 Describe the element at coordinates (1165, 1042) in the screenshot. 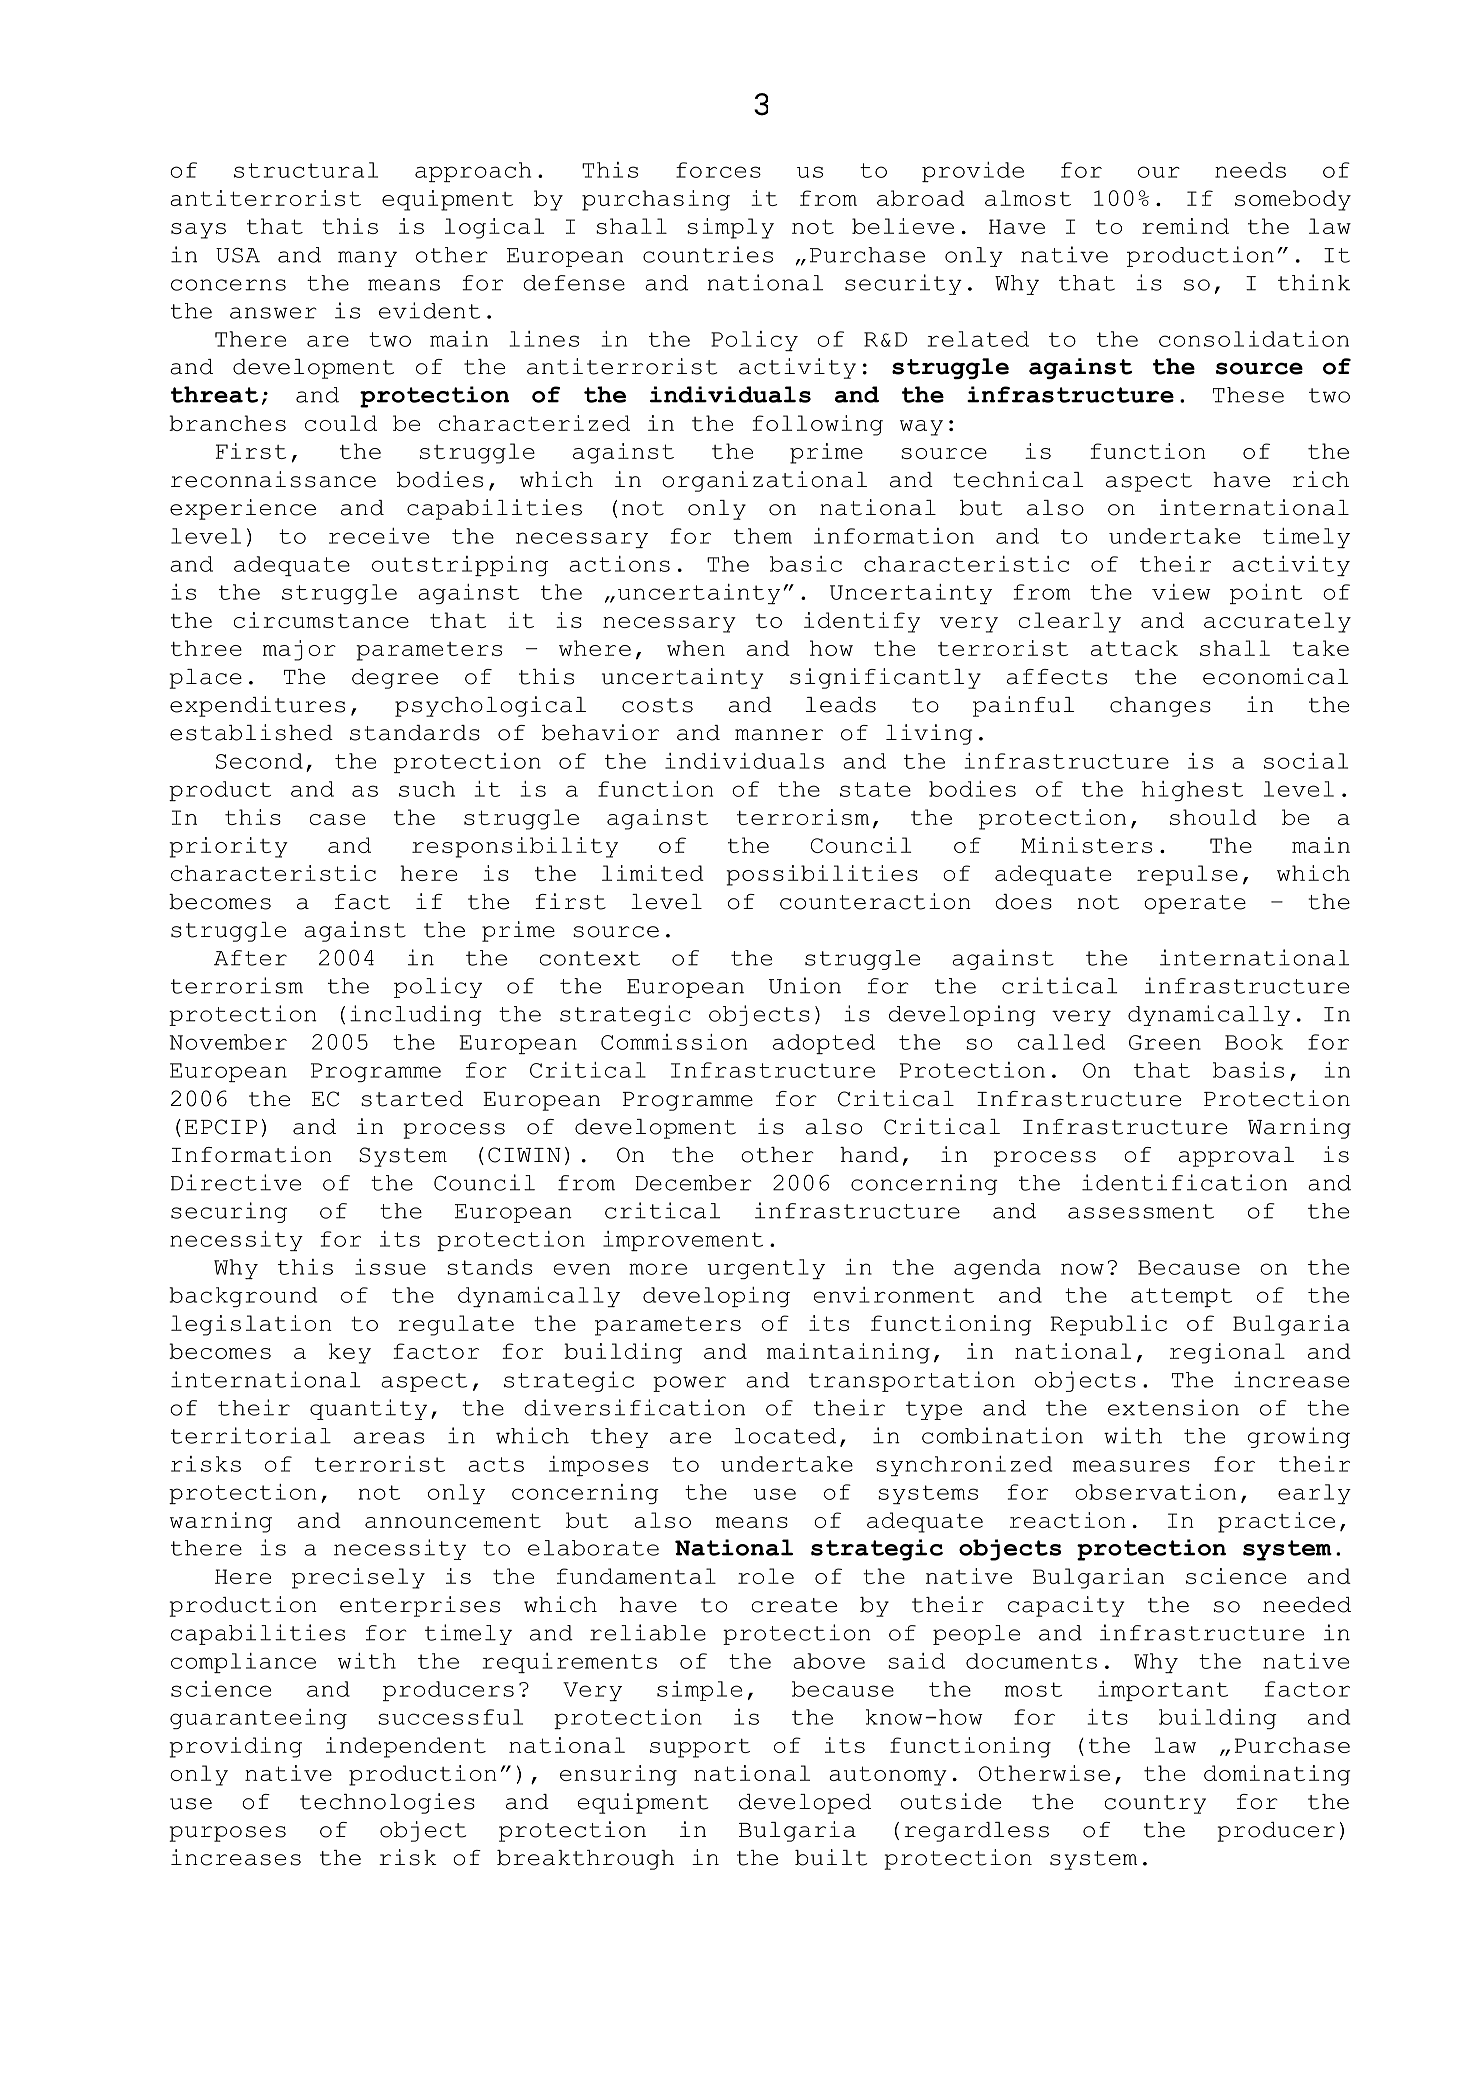

I see `Green` at that location.
